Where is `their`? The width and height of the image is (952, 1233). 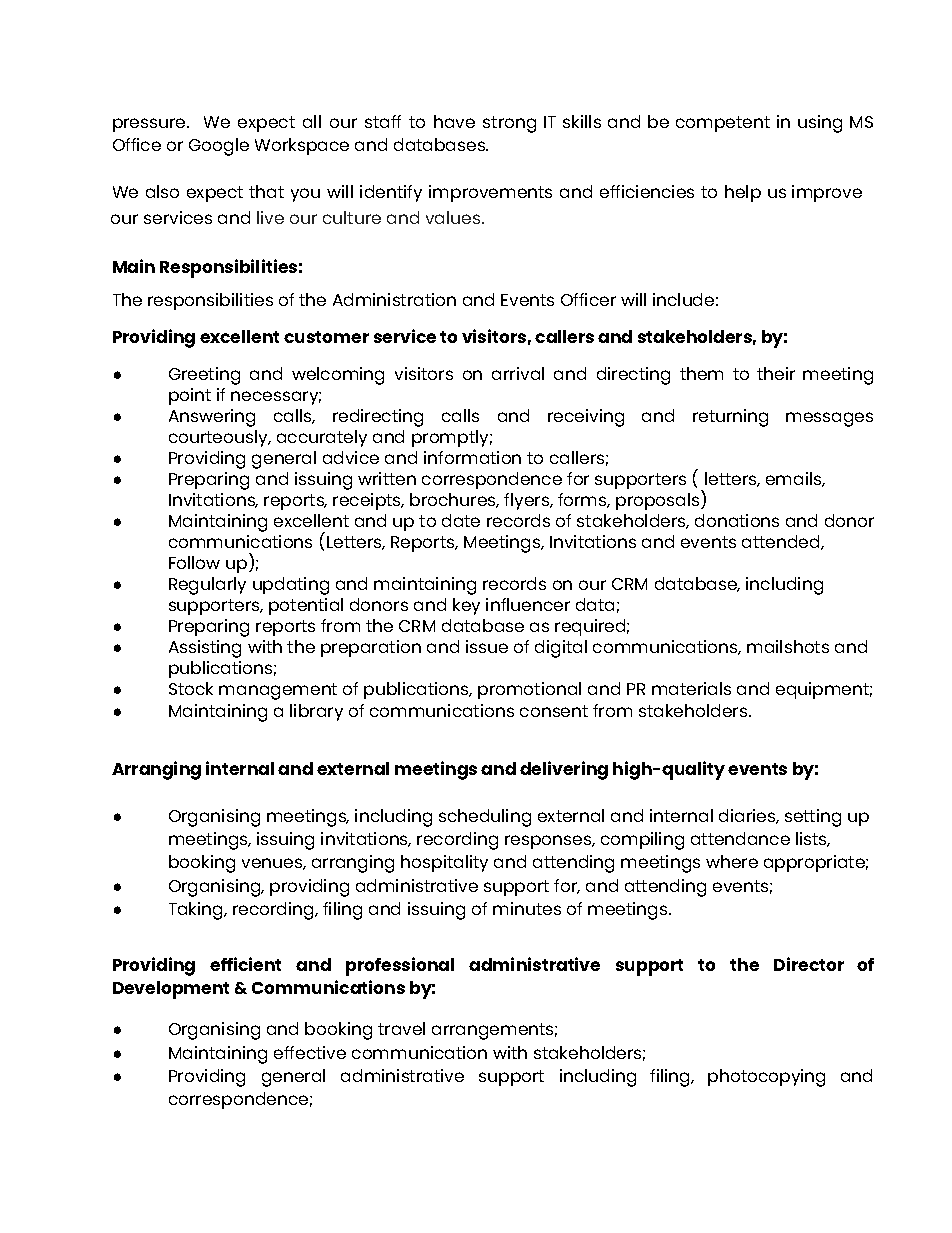
their is located at coordinates (776, 373).
